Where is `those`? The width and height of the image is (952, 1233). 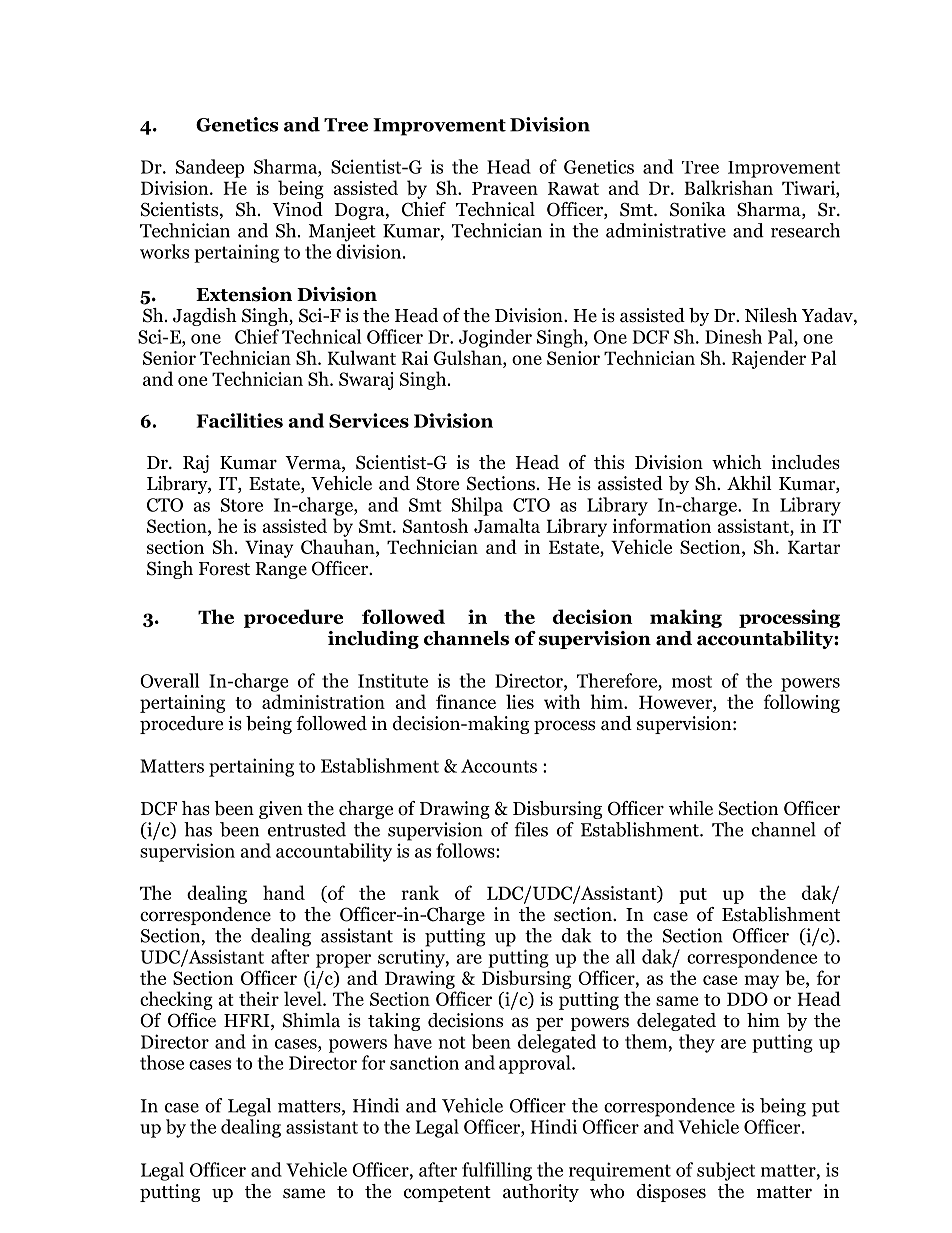 those is located at coordinates (162, 1062).
